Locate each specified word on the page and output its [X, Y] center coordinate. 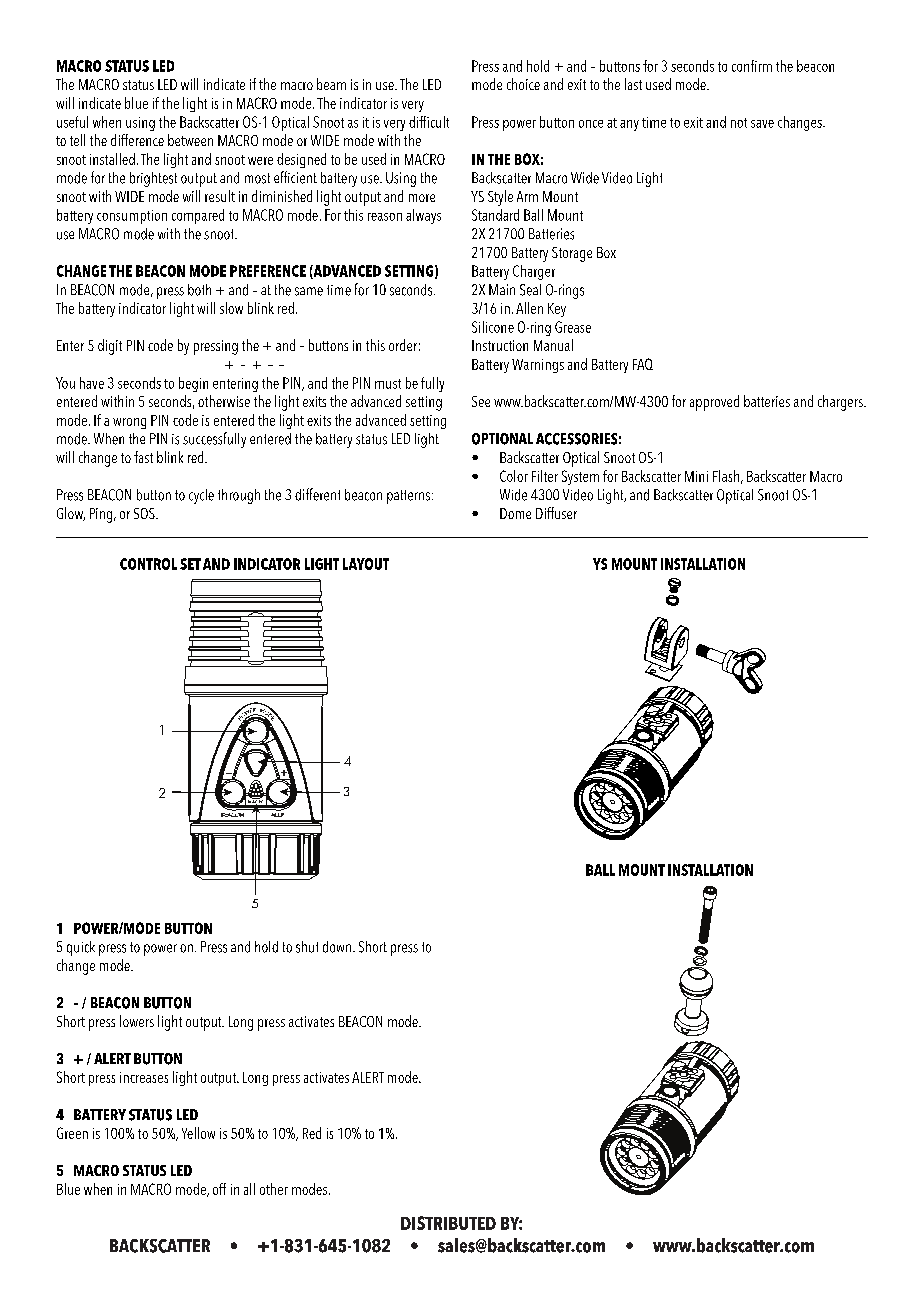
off [219, 1189]
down [338, 947]
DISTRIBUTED [448, 1223]
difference [137, 140]
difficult [429, 122]
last [633, 84]
